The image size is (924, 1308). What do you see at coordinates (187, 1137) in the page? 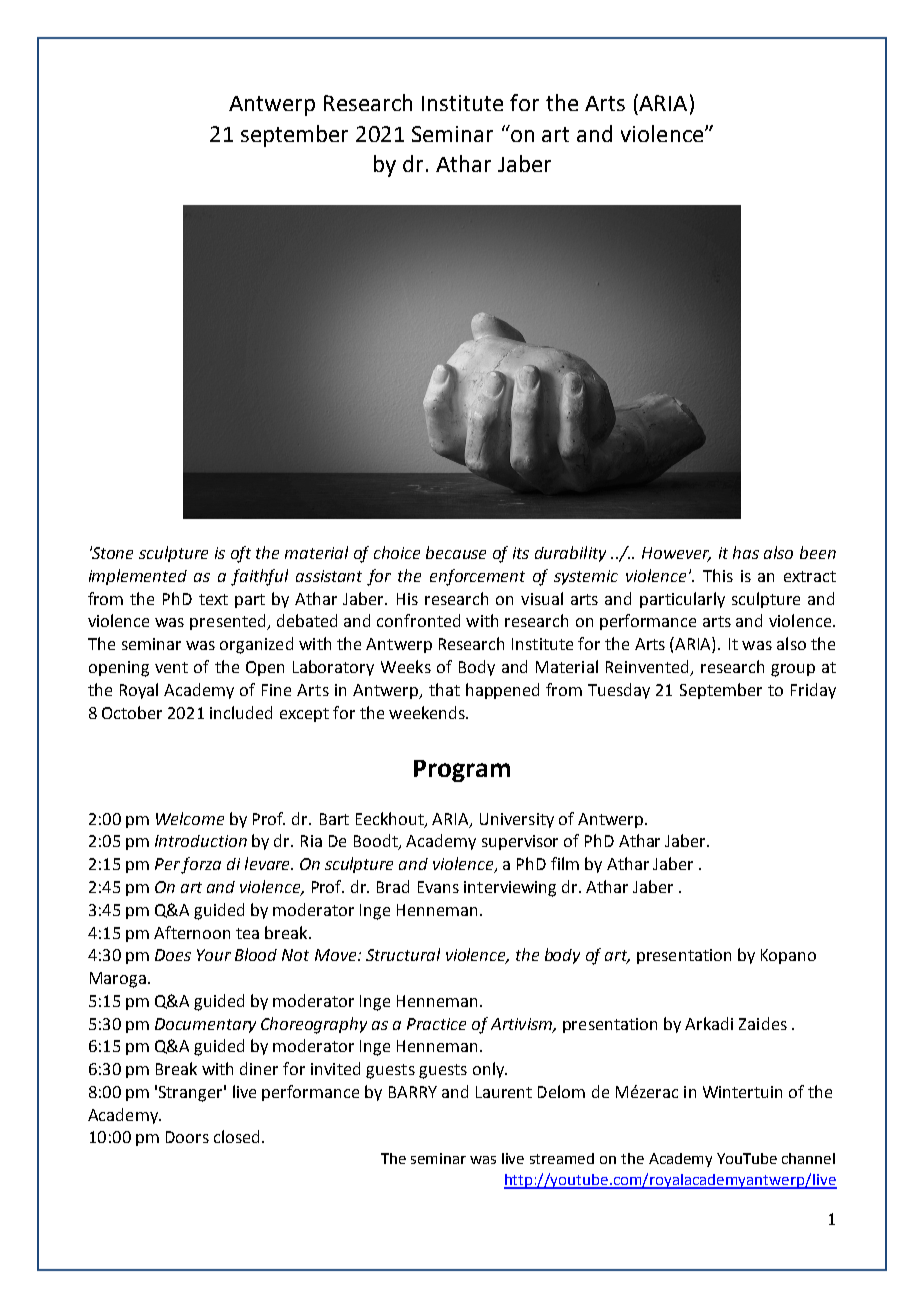
I see `Doors` at bounding box center [187, 1137].
